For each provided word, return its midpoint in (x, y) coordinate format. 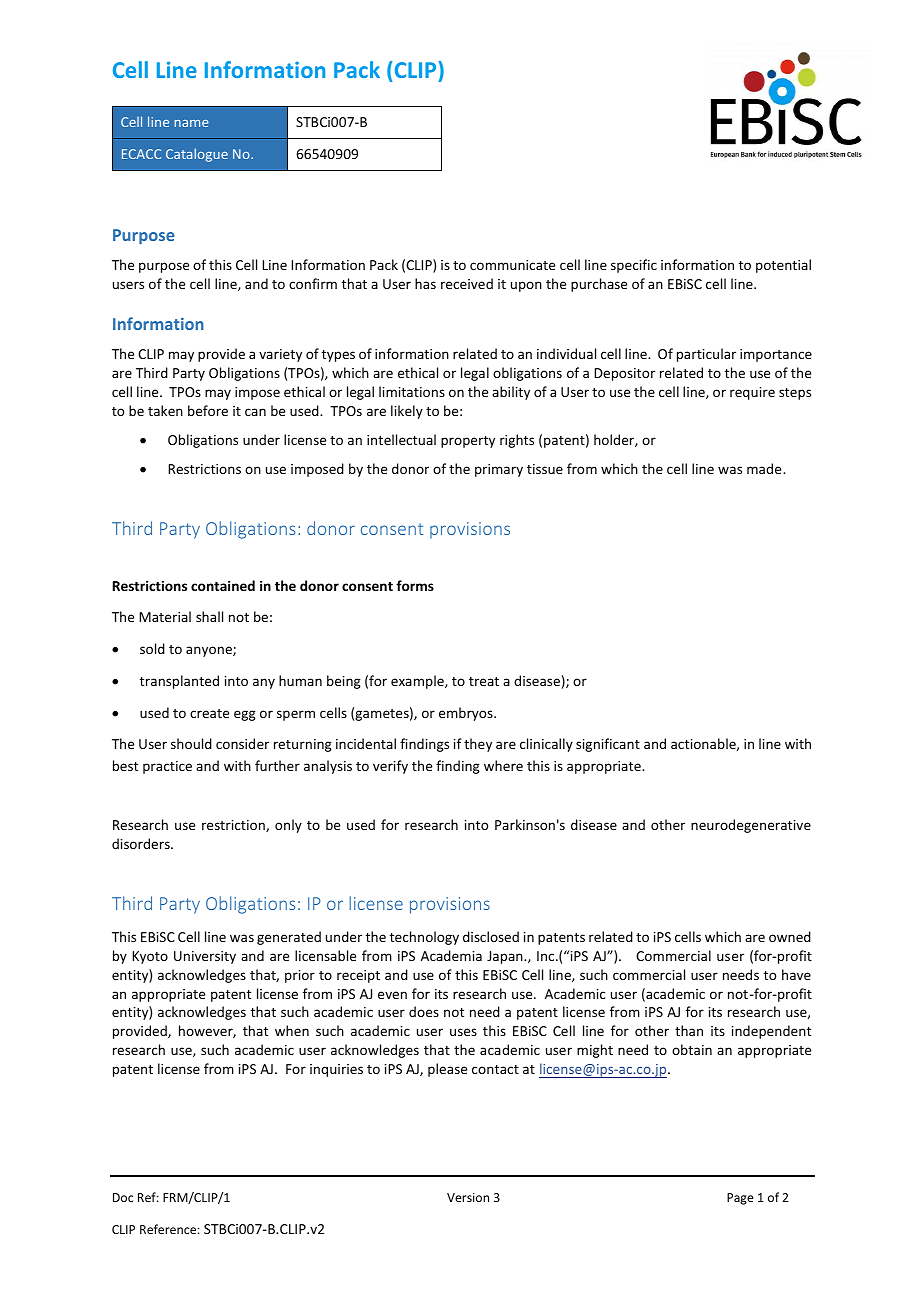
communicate (512, 265)
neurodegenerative (751, 826)
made (765, 468)
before (208, 410)
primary (499, 470)
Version (468, 1197)
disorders (142, 843)
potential (783, 266)
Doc (123, 1197)
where (503, 765)
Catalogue (197, 155)
